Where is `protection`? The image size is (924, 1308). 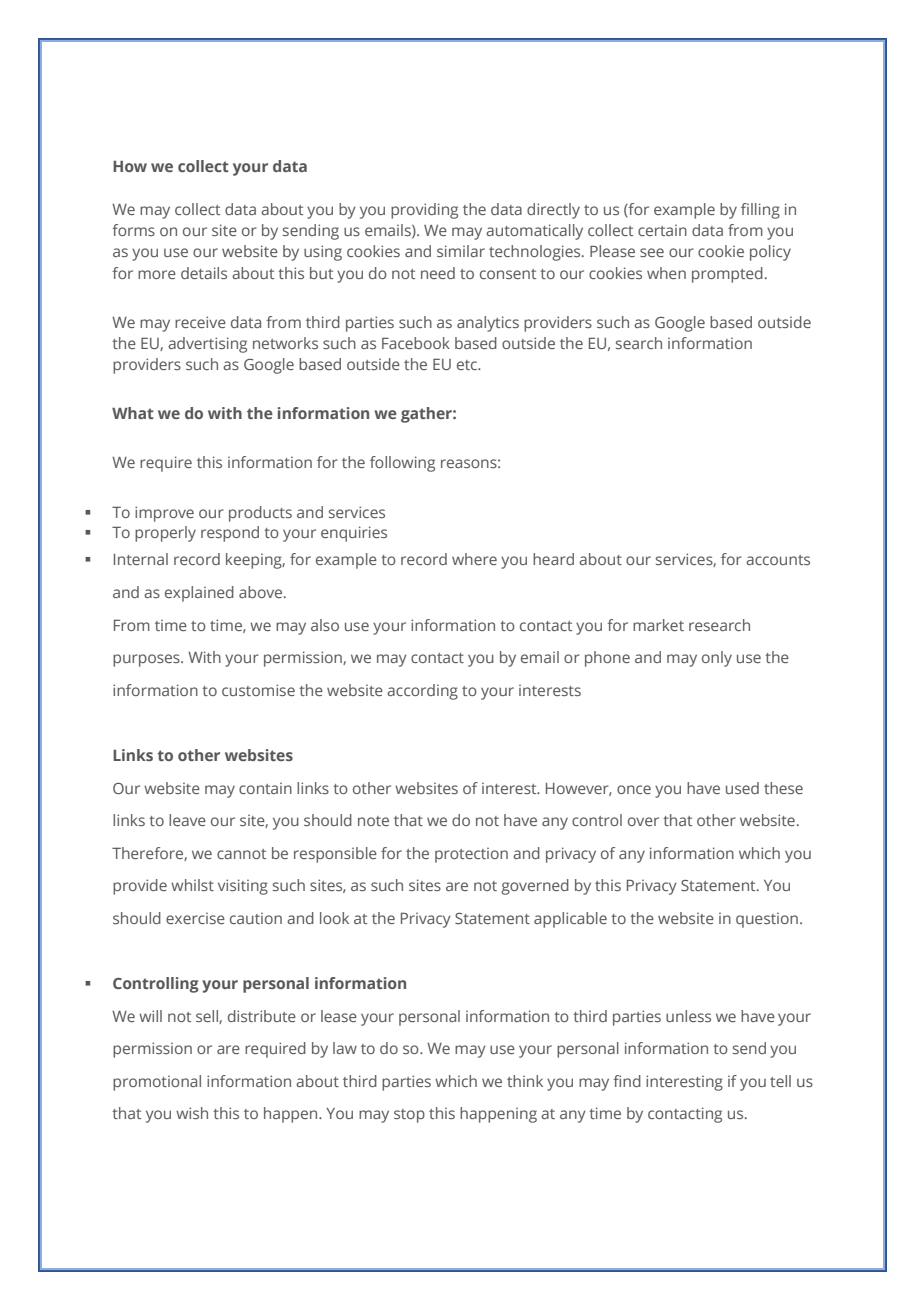
protection is located at coordinates (471, 855).
